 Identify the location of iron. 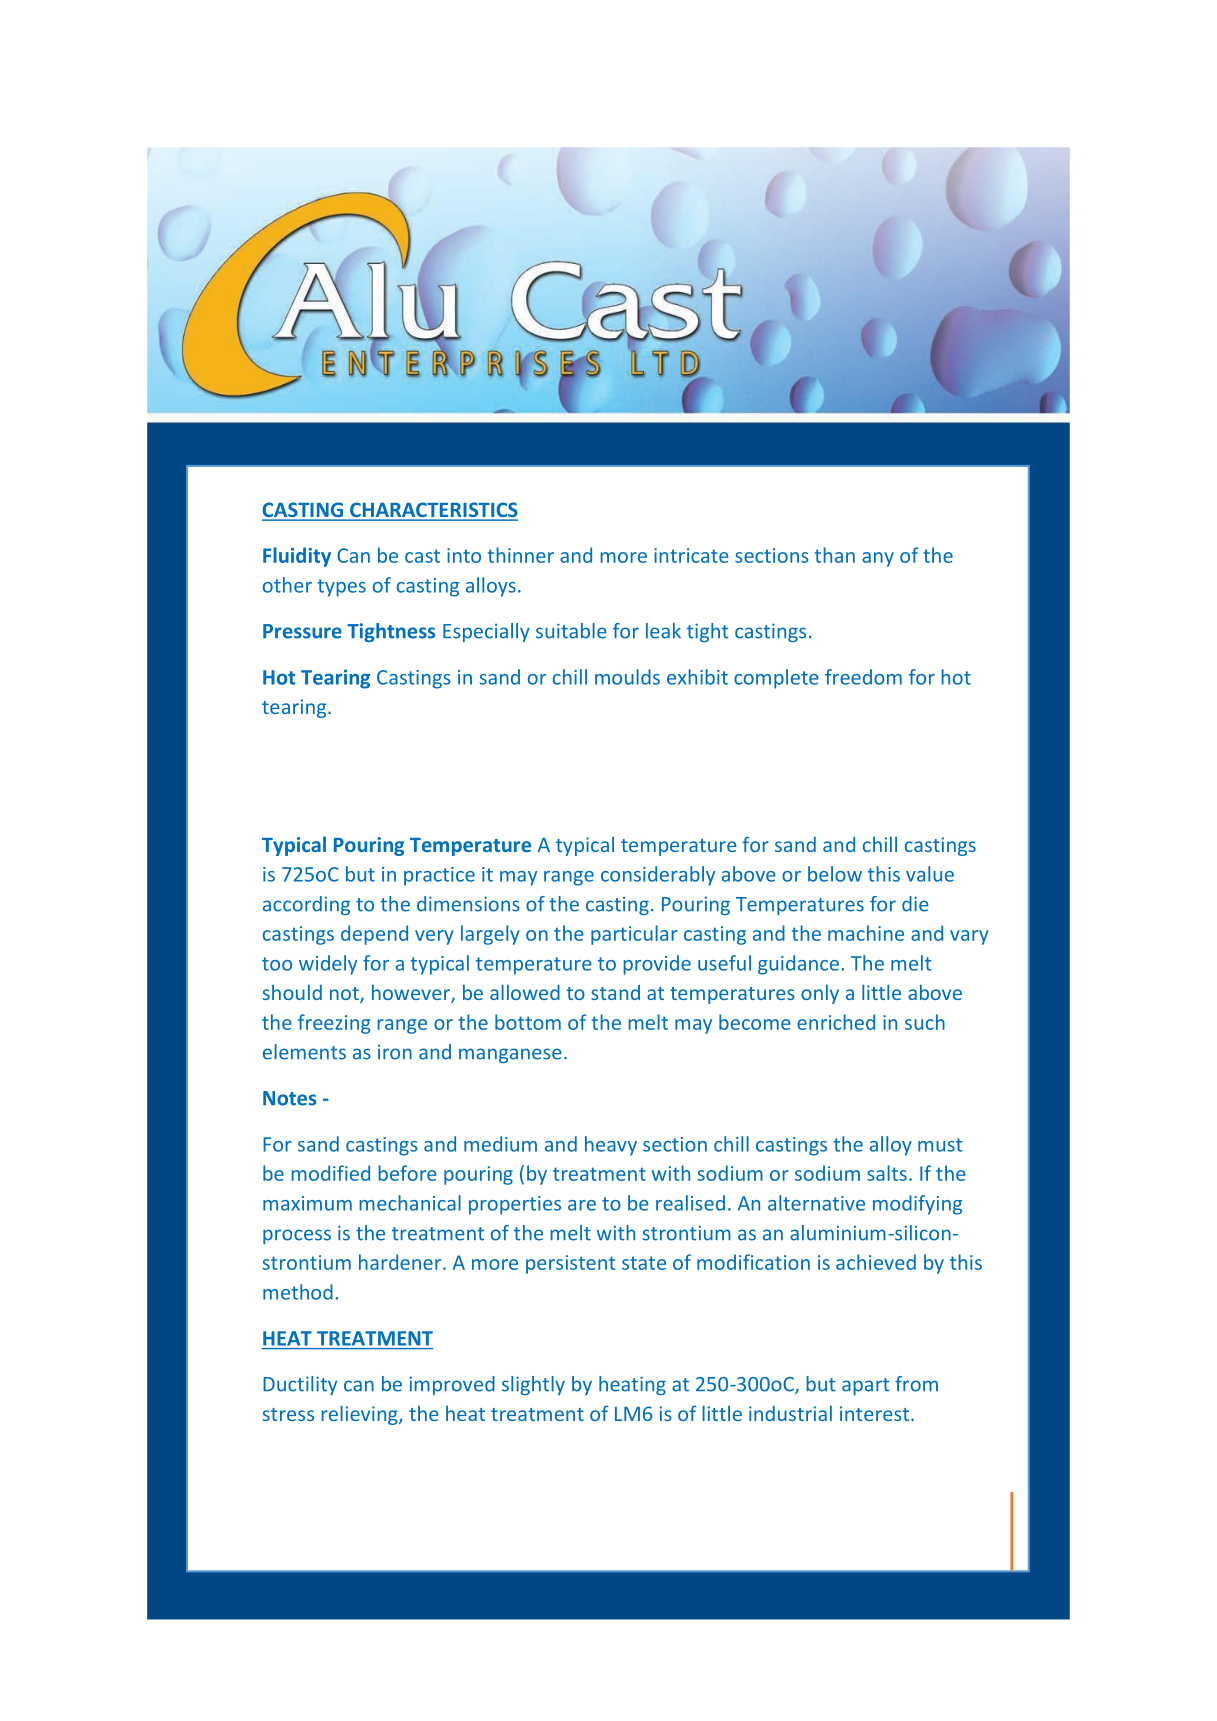
(395, 1052).
